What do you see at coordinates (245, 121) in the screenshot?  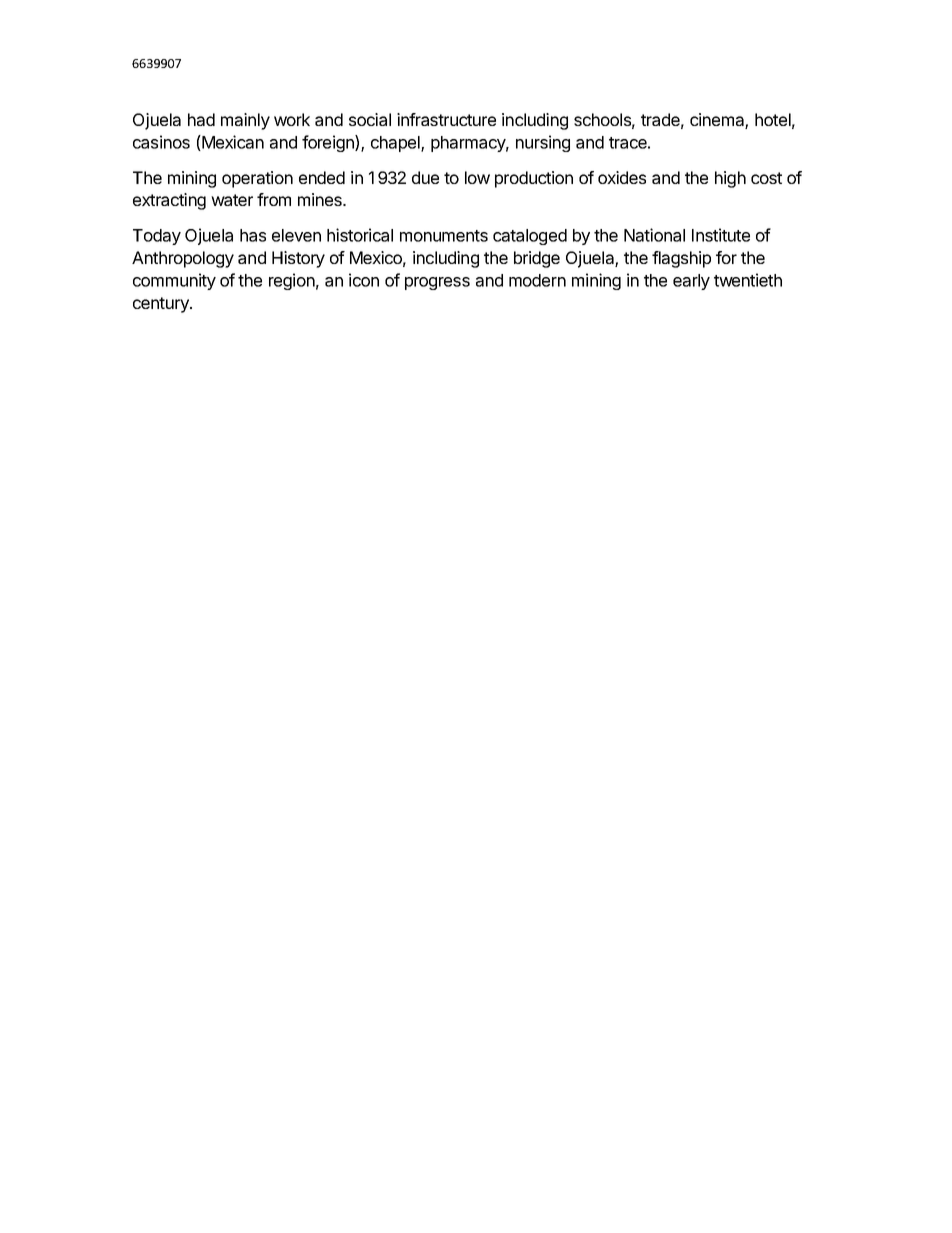 I see `mainly` at bounding box center [245, 121].
